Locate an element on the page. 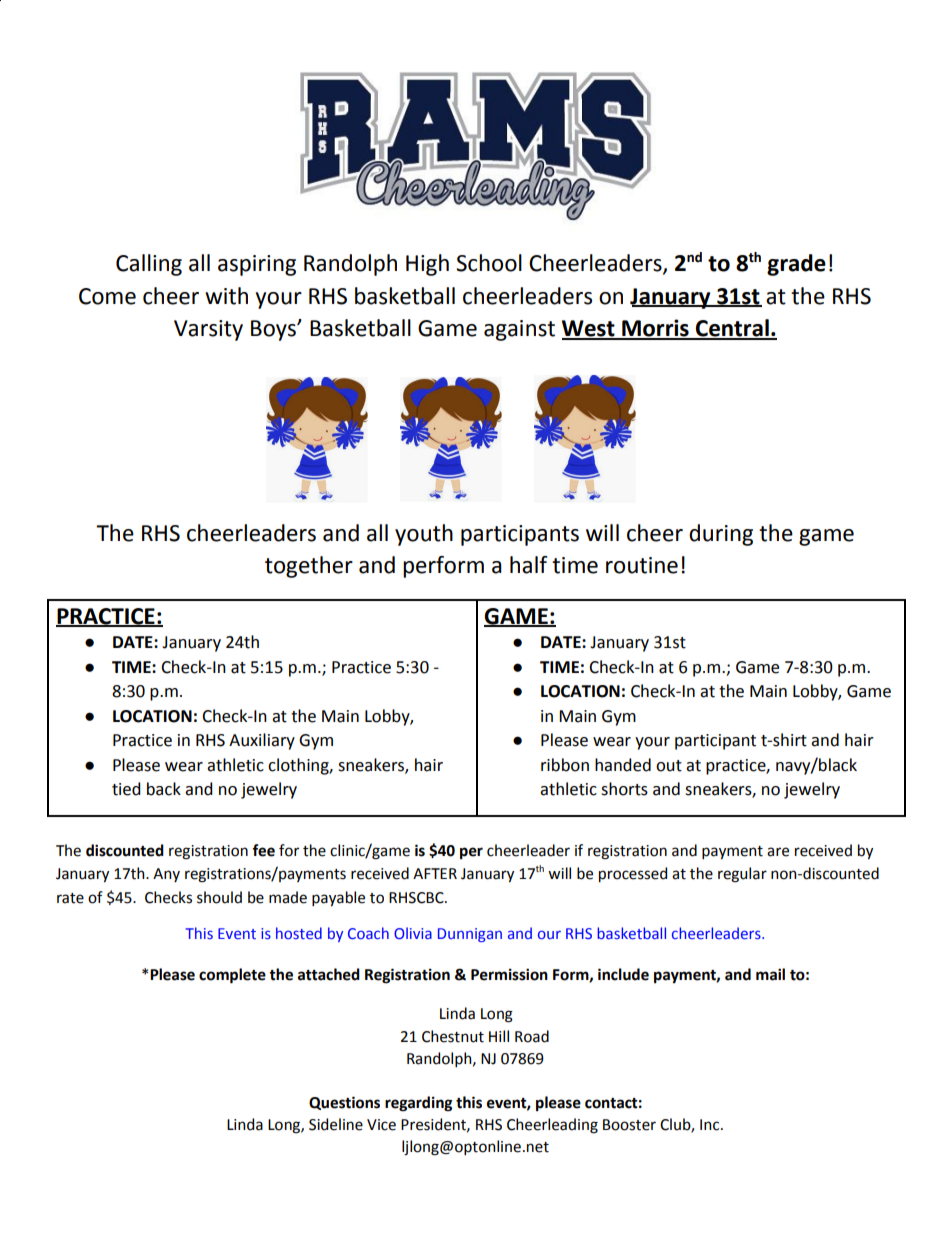 The height and width of the image is (1233, 952). Central is located at coordinates (732, 329).
